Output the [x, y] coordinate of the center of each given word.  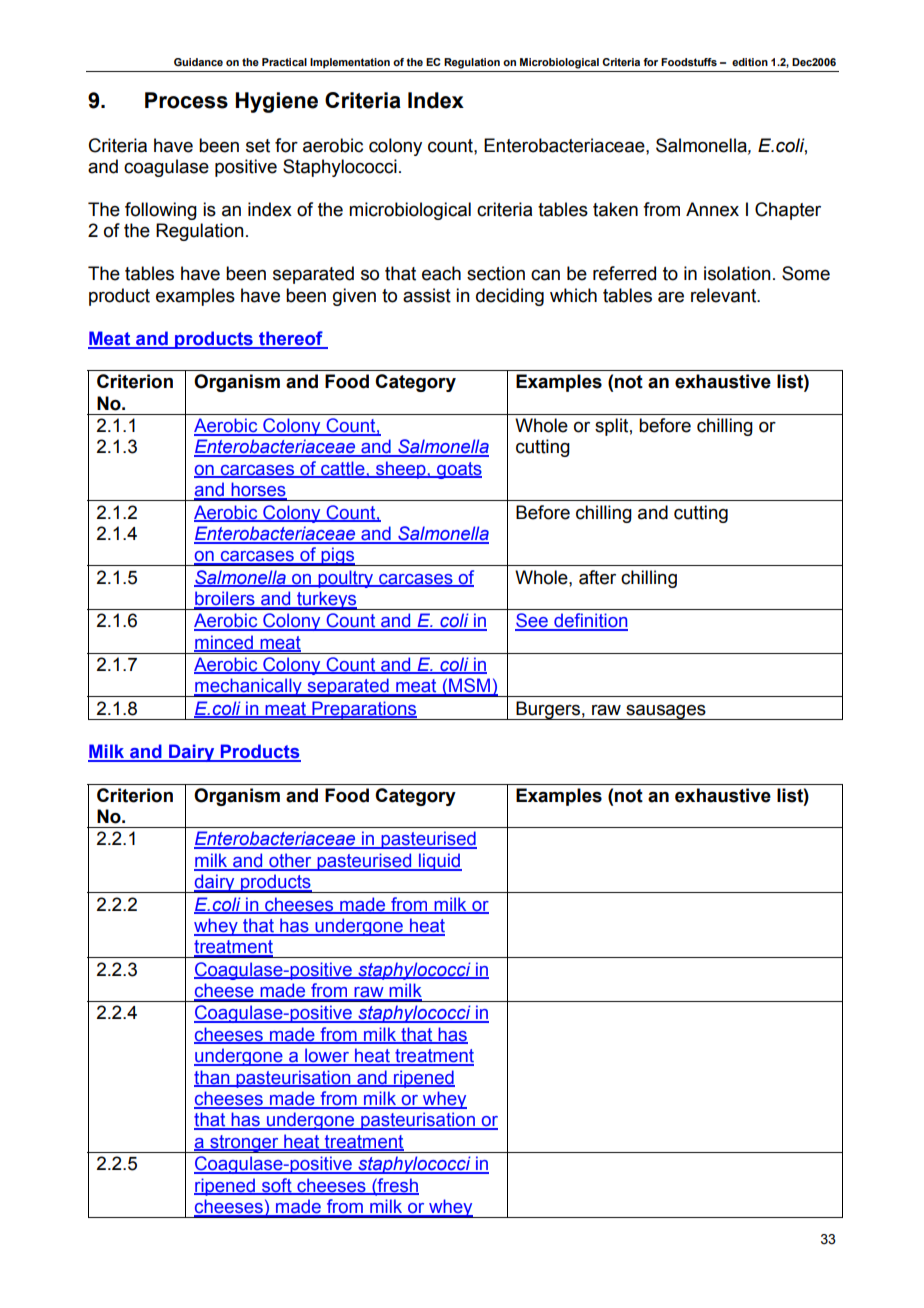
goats [458, 470]
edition [750, 62]
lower [327, 1056]
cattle [343, 469]
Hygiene [277, 102]
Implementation [350, 63]
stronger [244, 1144]
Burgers [548, 710]
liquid [439, 862]
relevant [725, 295]
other [290, 861]
